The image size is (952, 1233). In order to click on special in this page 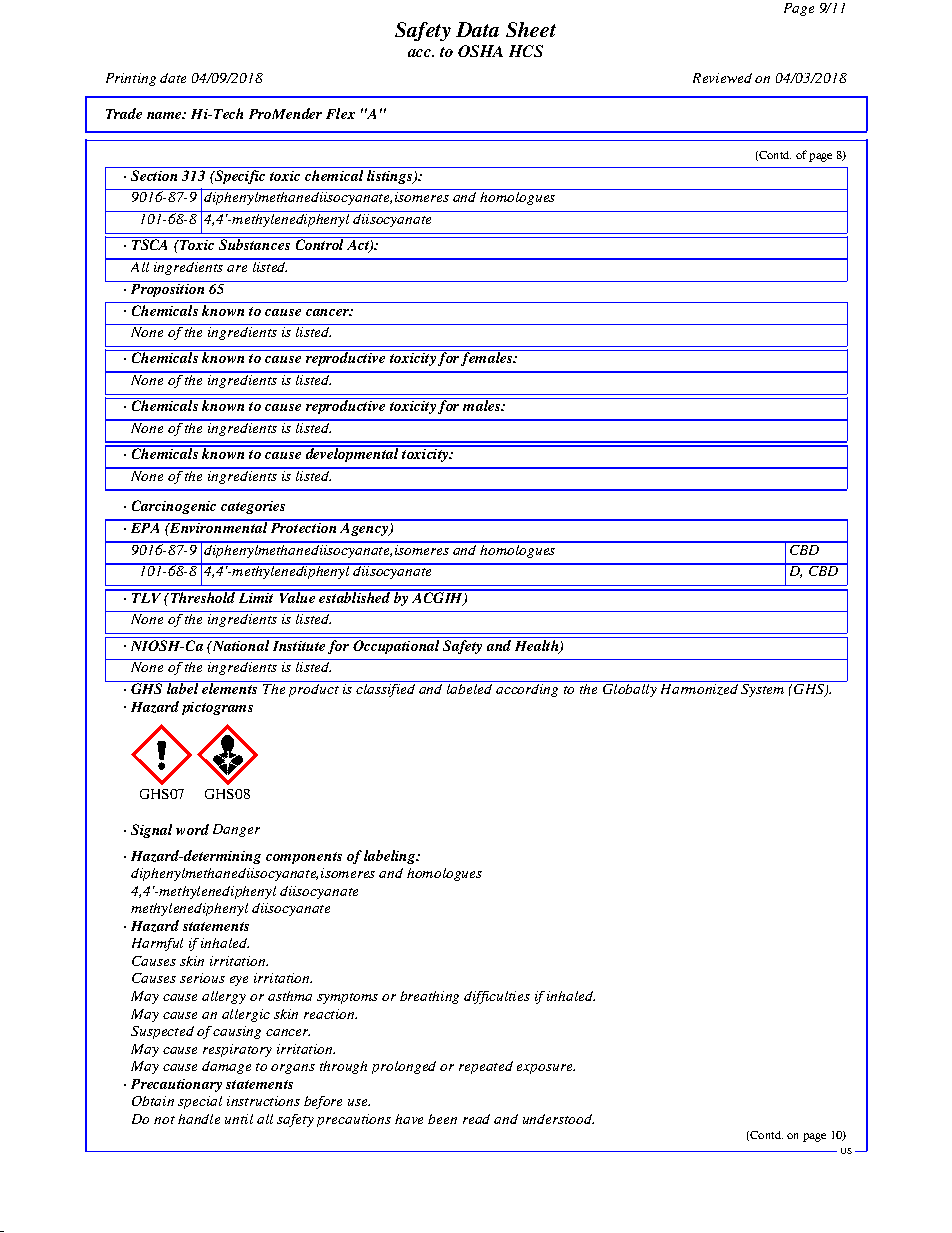, I will do `click(200, 1102)`.
